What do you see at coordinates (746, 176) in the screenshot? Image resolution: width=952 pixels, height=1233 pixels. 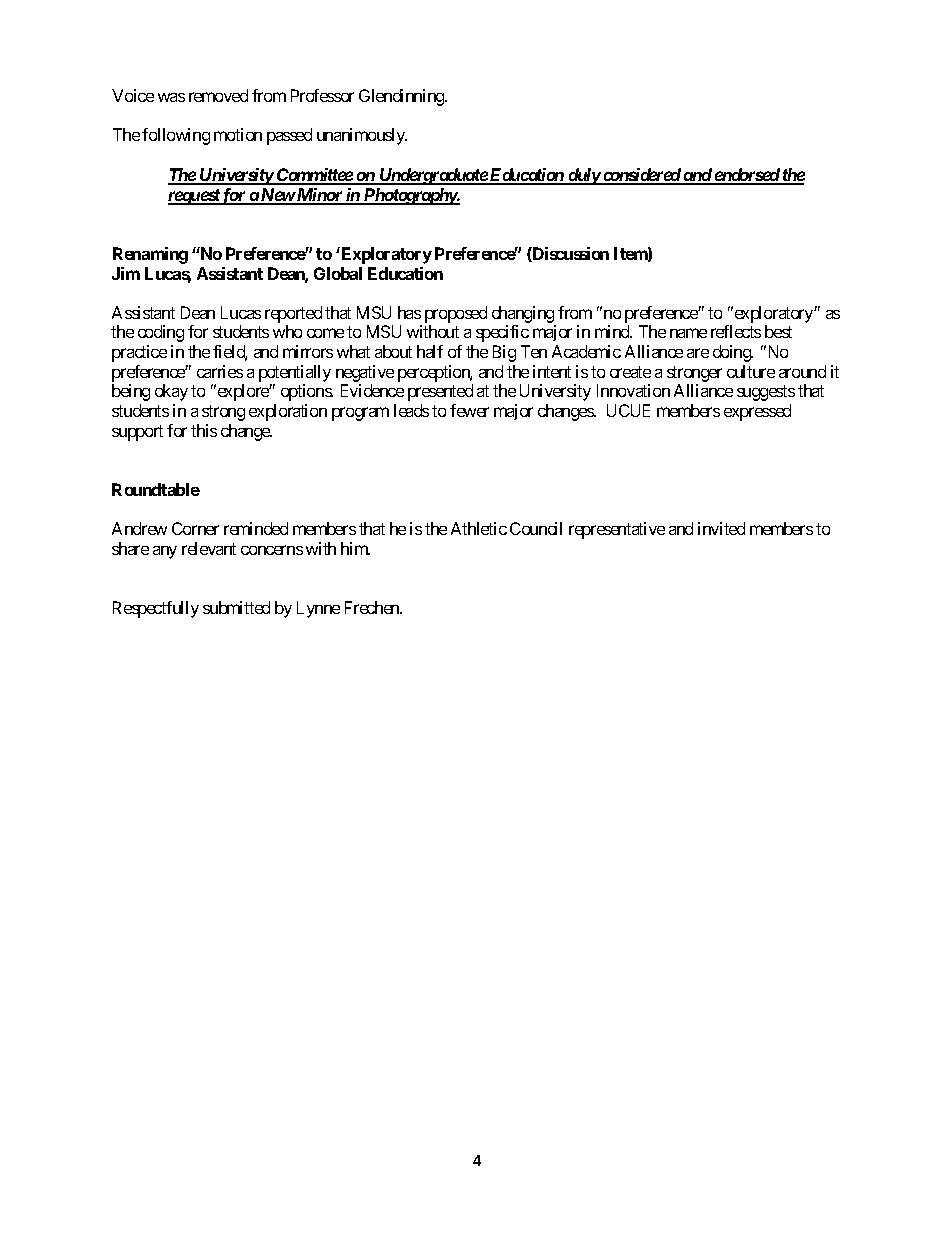 I see `endorsed` at bounding box center [746, 176].
